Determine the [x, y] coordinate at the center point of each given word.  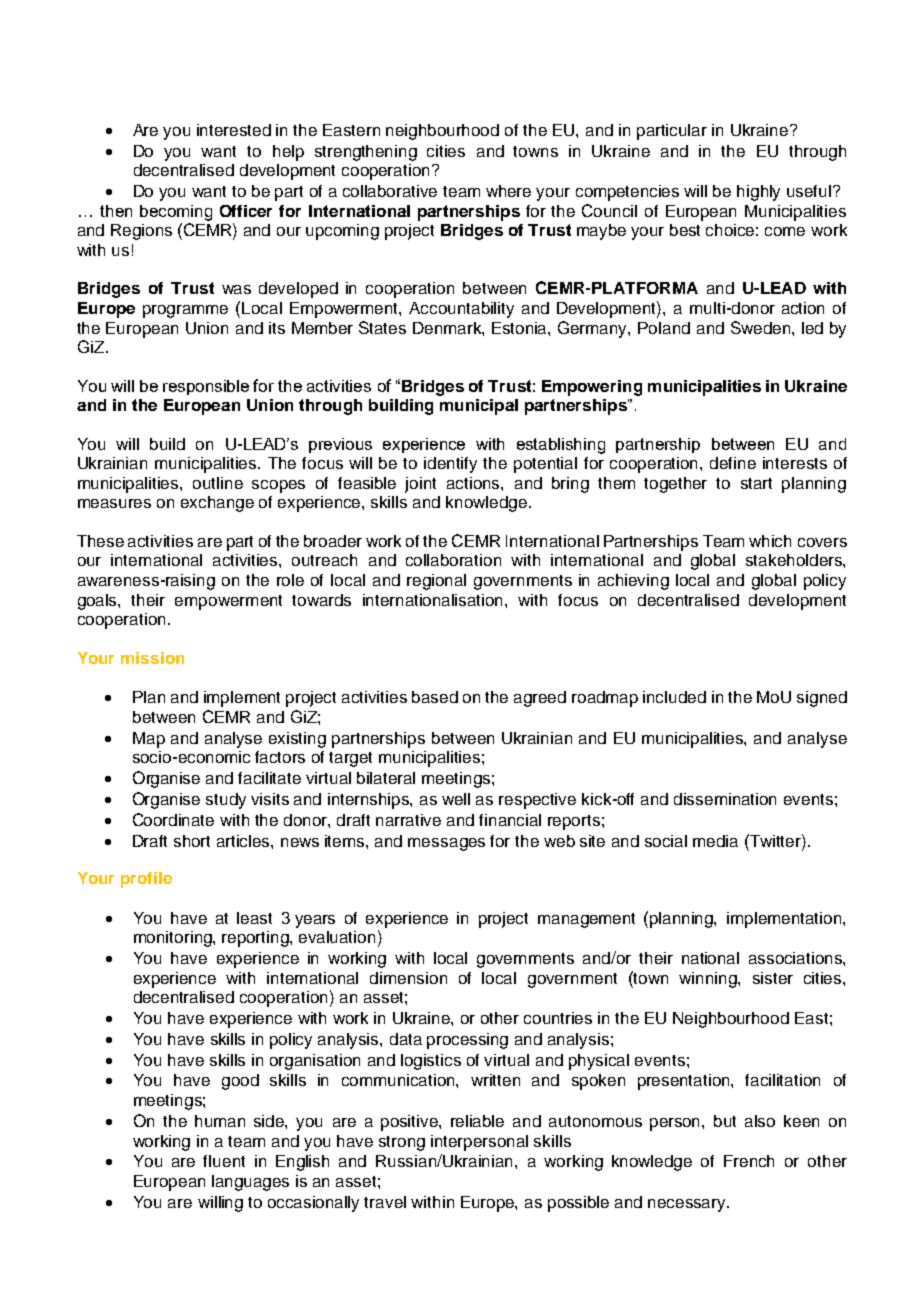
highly [758, 193]
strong [402, 1143]
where [508, 191]
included [674, 697]
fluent [224, 1161]
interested [234, 130]
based [435, 697]
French [749, 1161]
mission [152, 658]
